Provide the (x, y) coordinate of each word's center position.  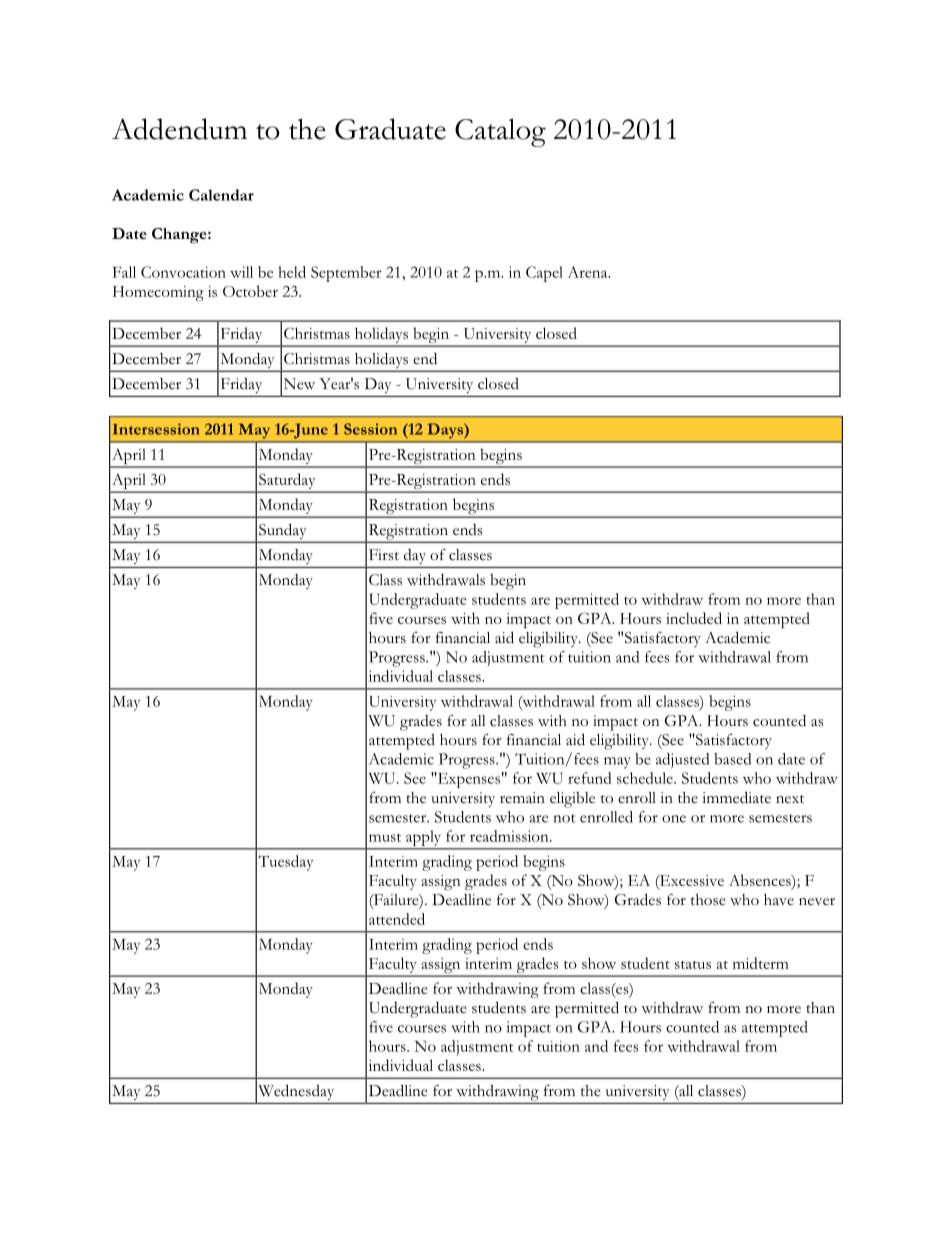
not (564, 818)
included (694, 618)
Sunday (283, 532)
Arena (589, 272)
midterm (761, 963)
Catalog (500, 133)
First (384, 555)
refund (590, 778)
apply (423, 838)
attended (397, 919)
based (732, 759)
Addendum (179, 129)
